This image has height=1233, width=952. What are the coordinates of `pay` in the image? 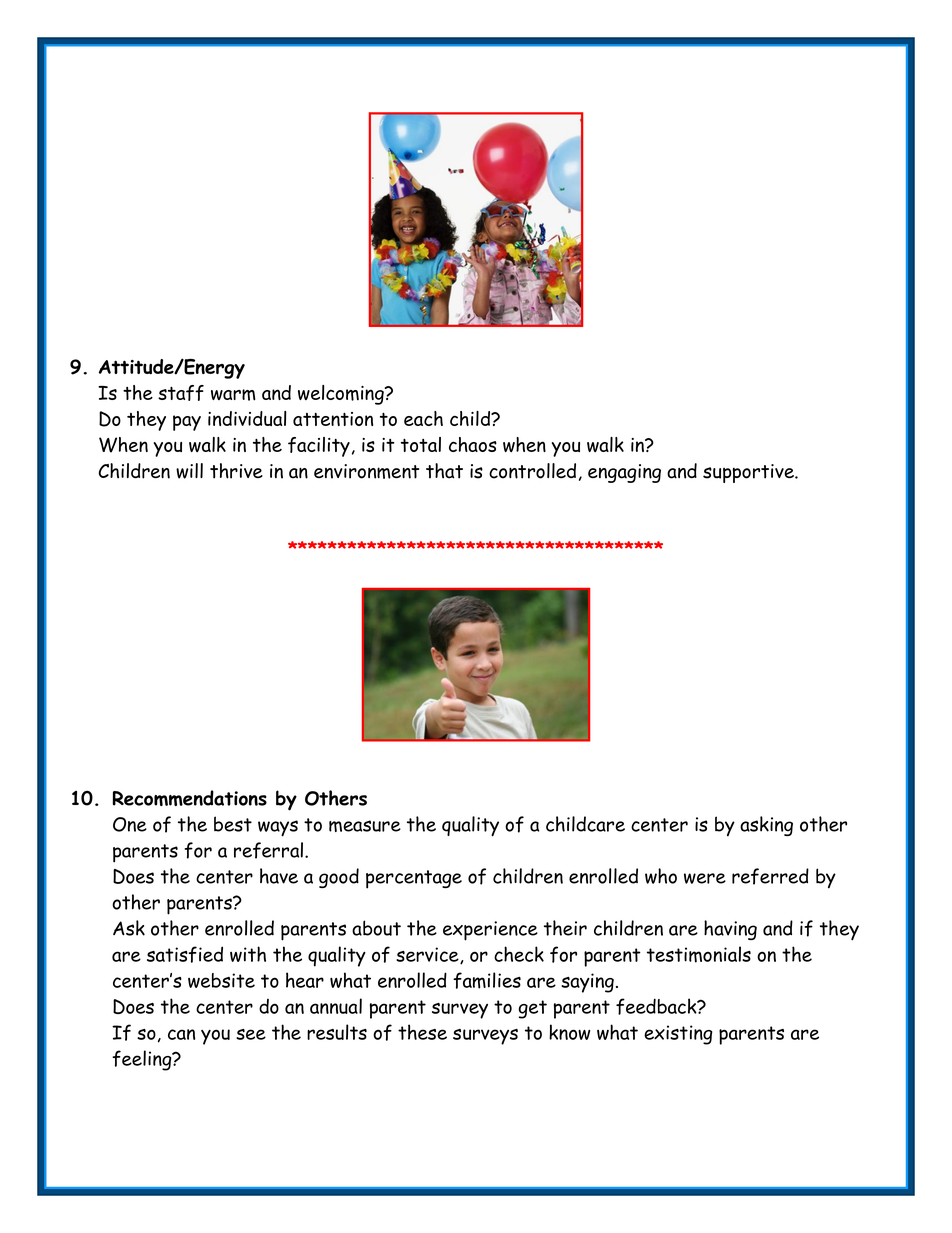 It's located at (187, 423).
